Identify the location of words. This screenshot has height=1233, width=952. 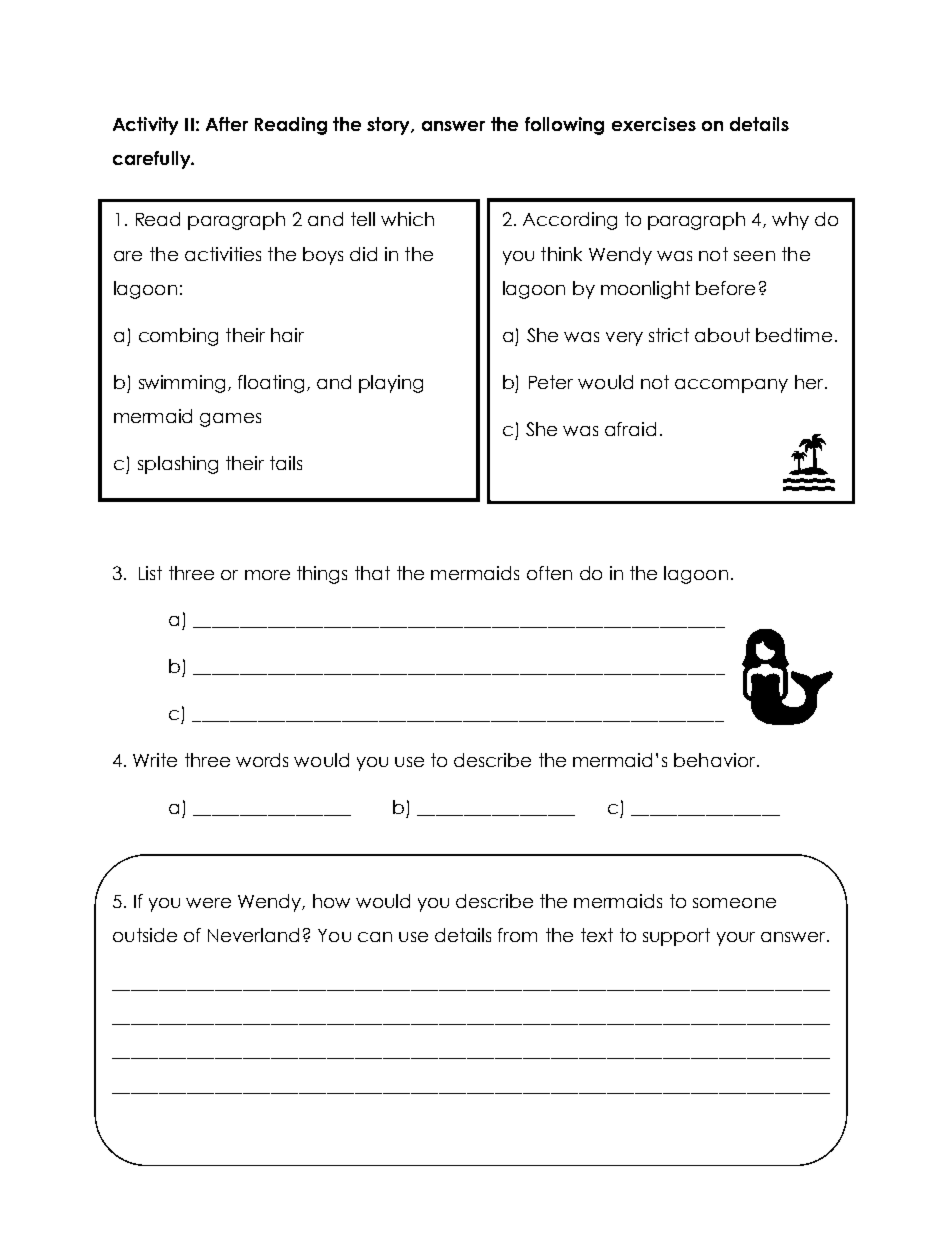
(262, 760).
